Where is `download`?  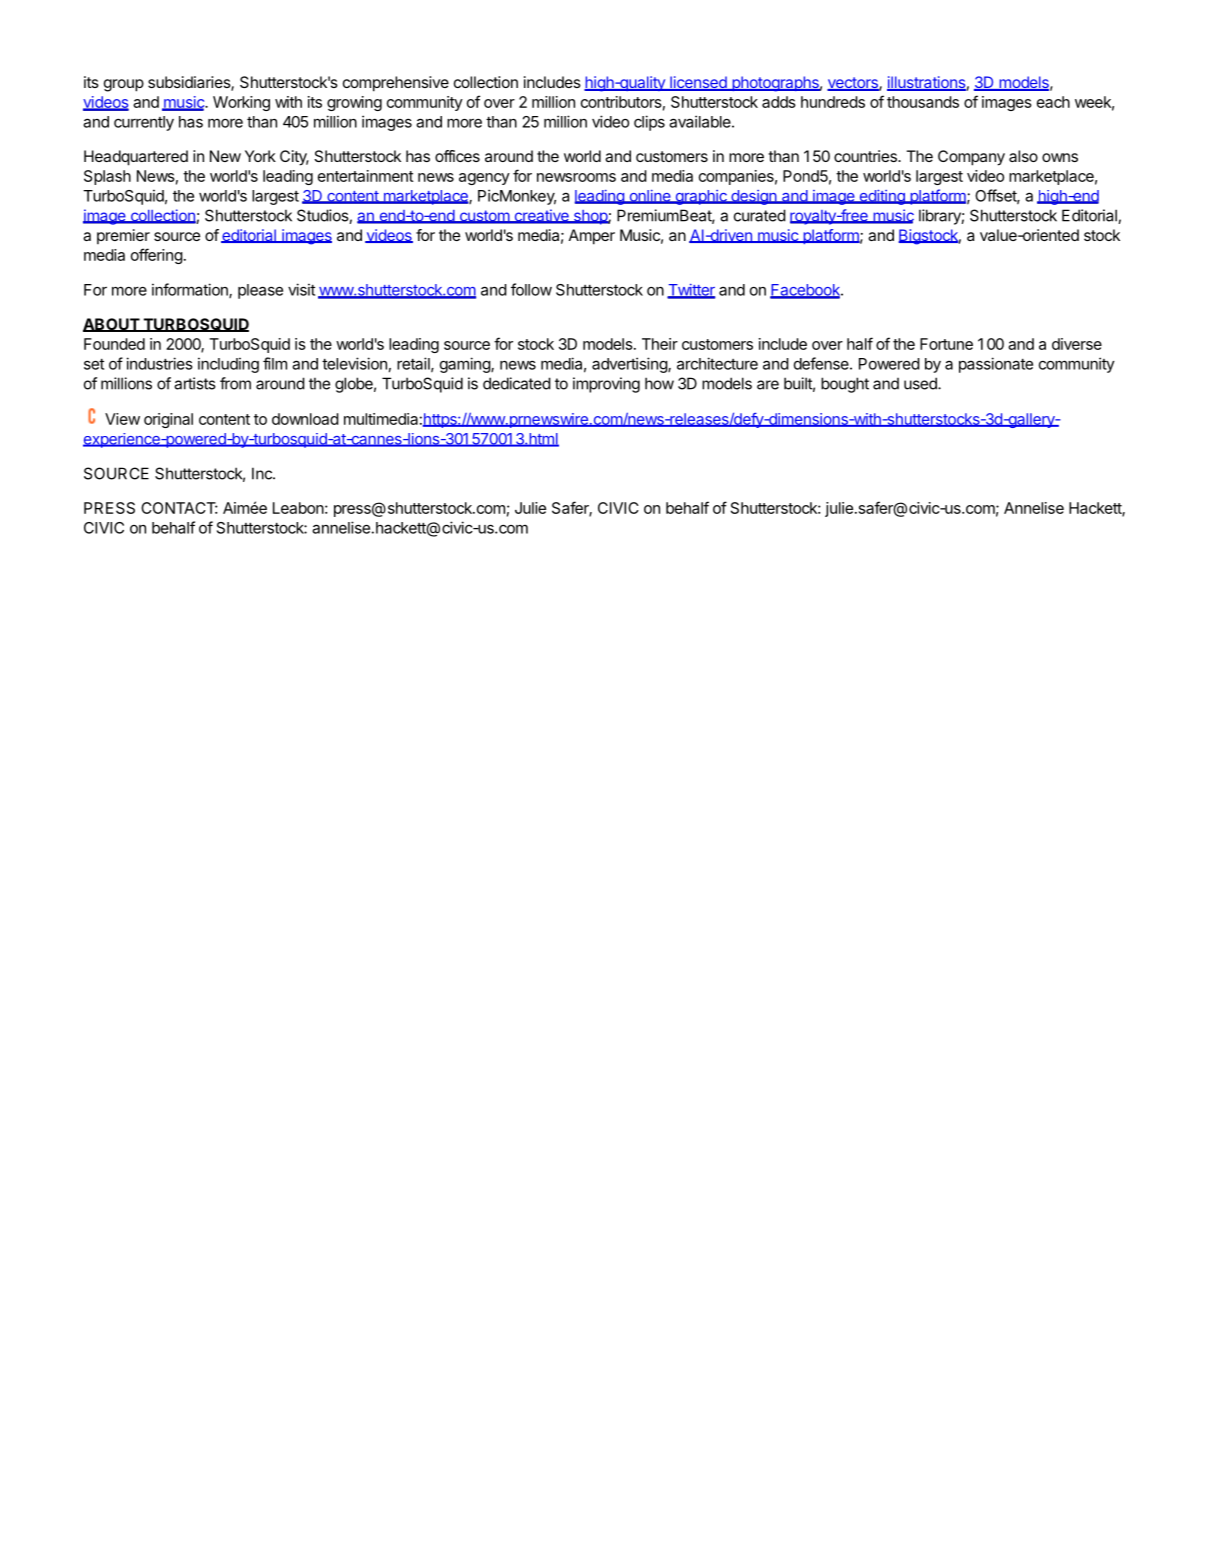 download is located at coordinates (305, 419).
